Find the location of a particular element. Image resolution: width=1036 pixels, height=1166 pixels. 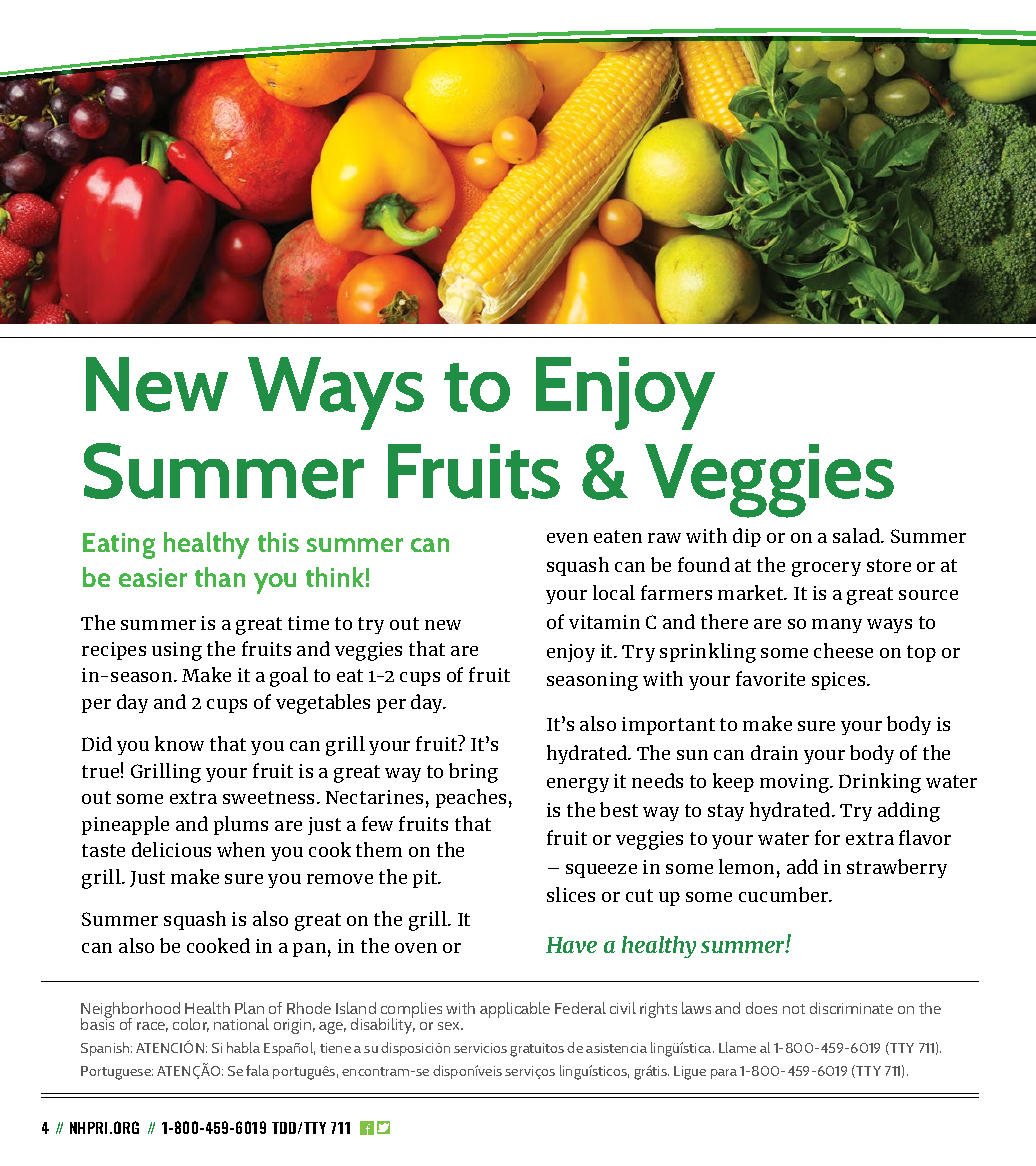

even is located at coordinates (567, 538).
